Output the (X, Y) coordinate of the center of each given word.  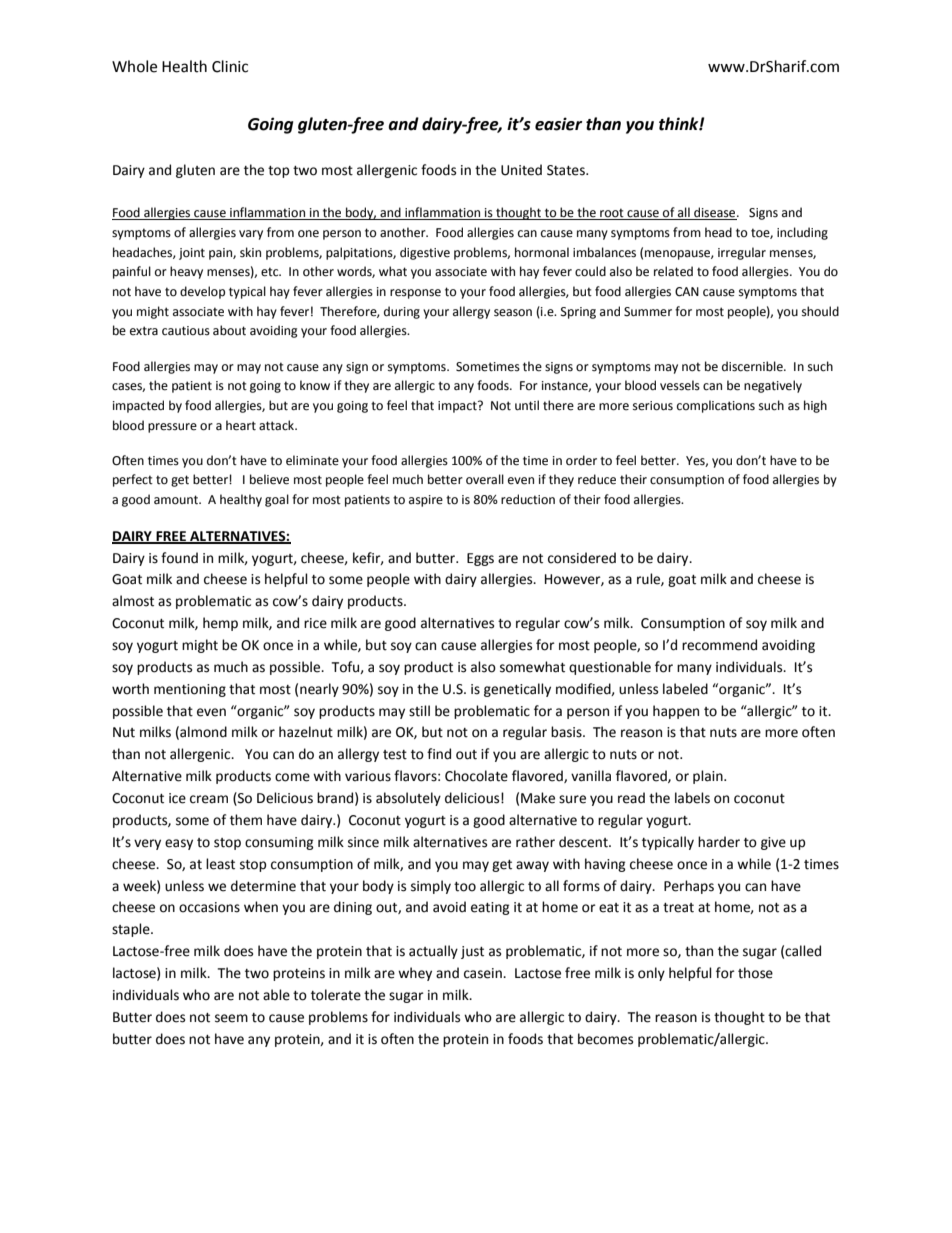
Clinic (230, 66)
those (755, 973)
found (179, 558)
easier (558, 124)
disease (715, 213)
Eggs (480, 559)
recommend (719, 645)
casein (484, 973)
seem (231, 1018)
